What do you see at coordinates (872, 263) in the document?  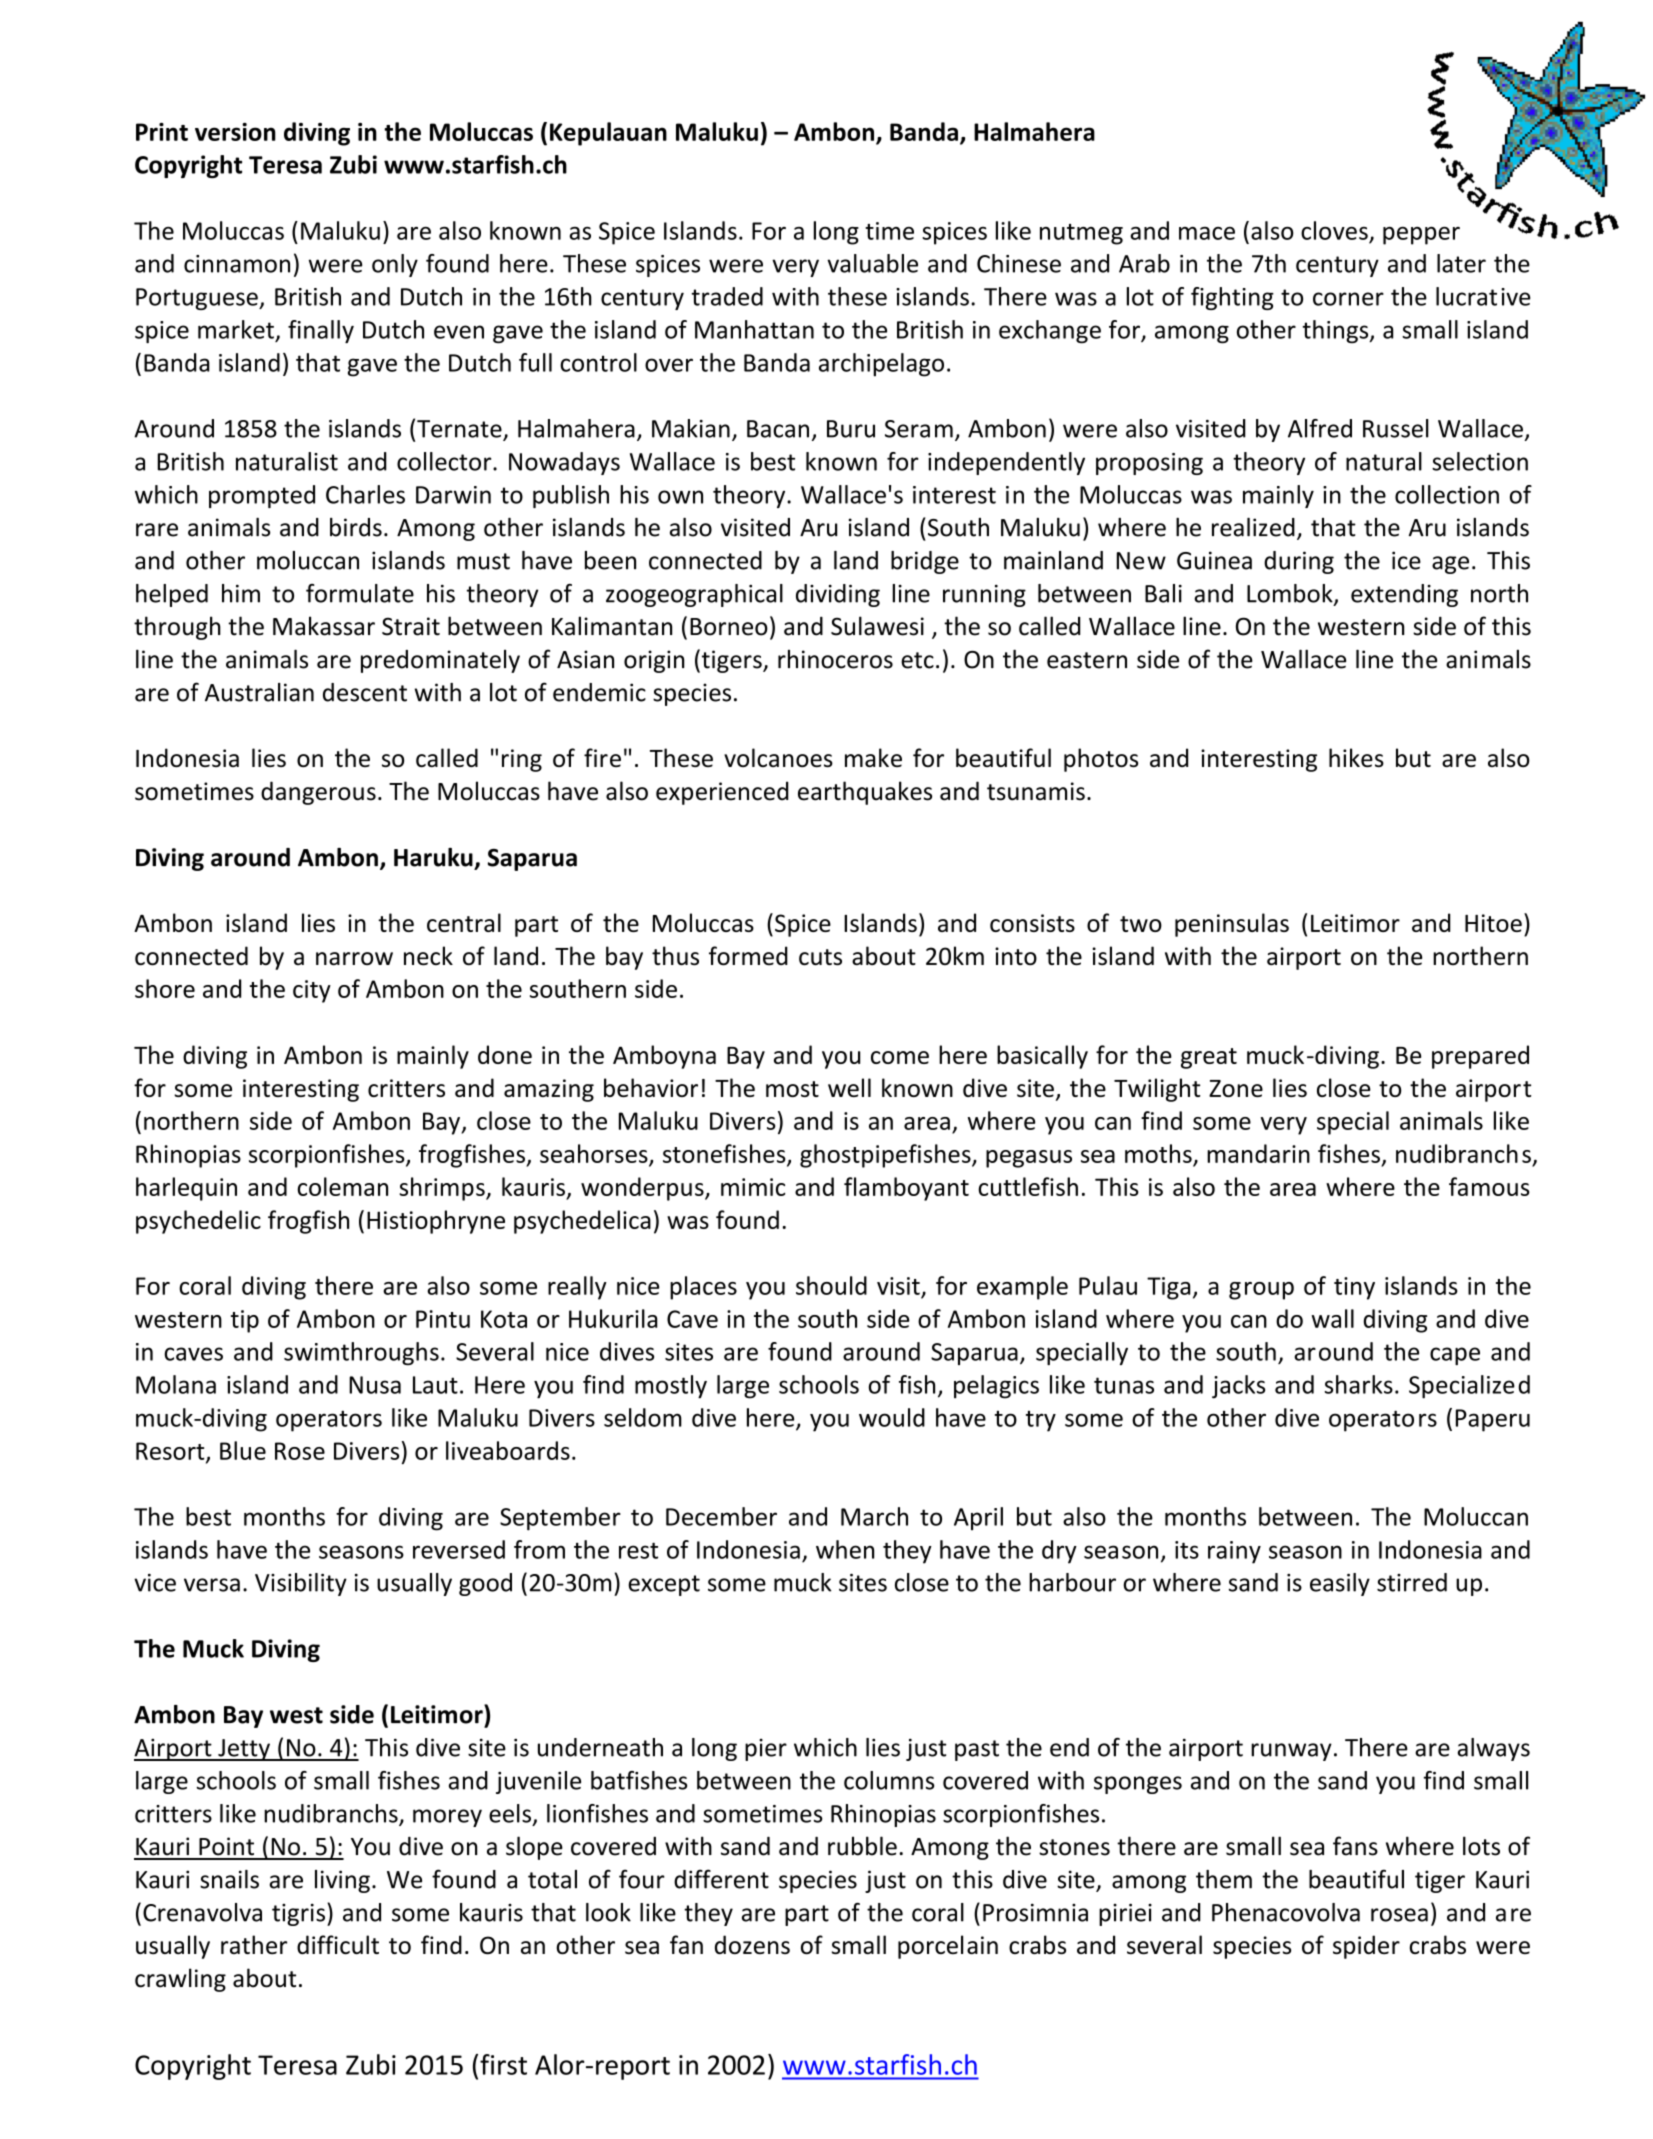 I see `valuable` at bounding box center [872, 263].
